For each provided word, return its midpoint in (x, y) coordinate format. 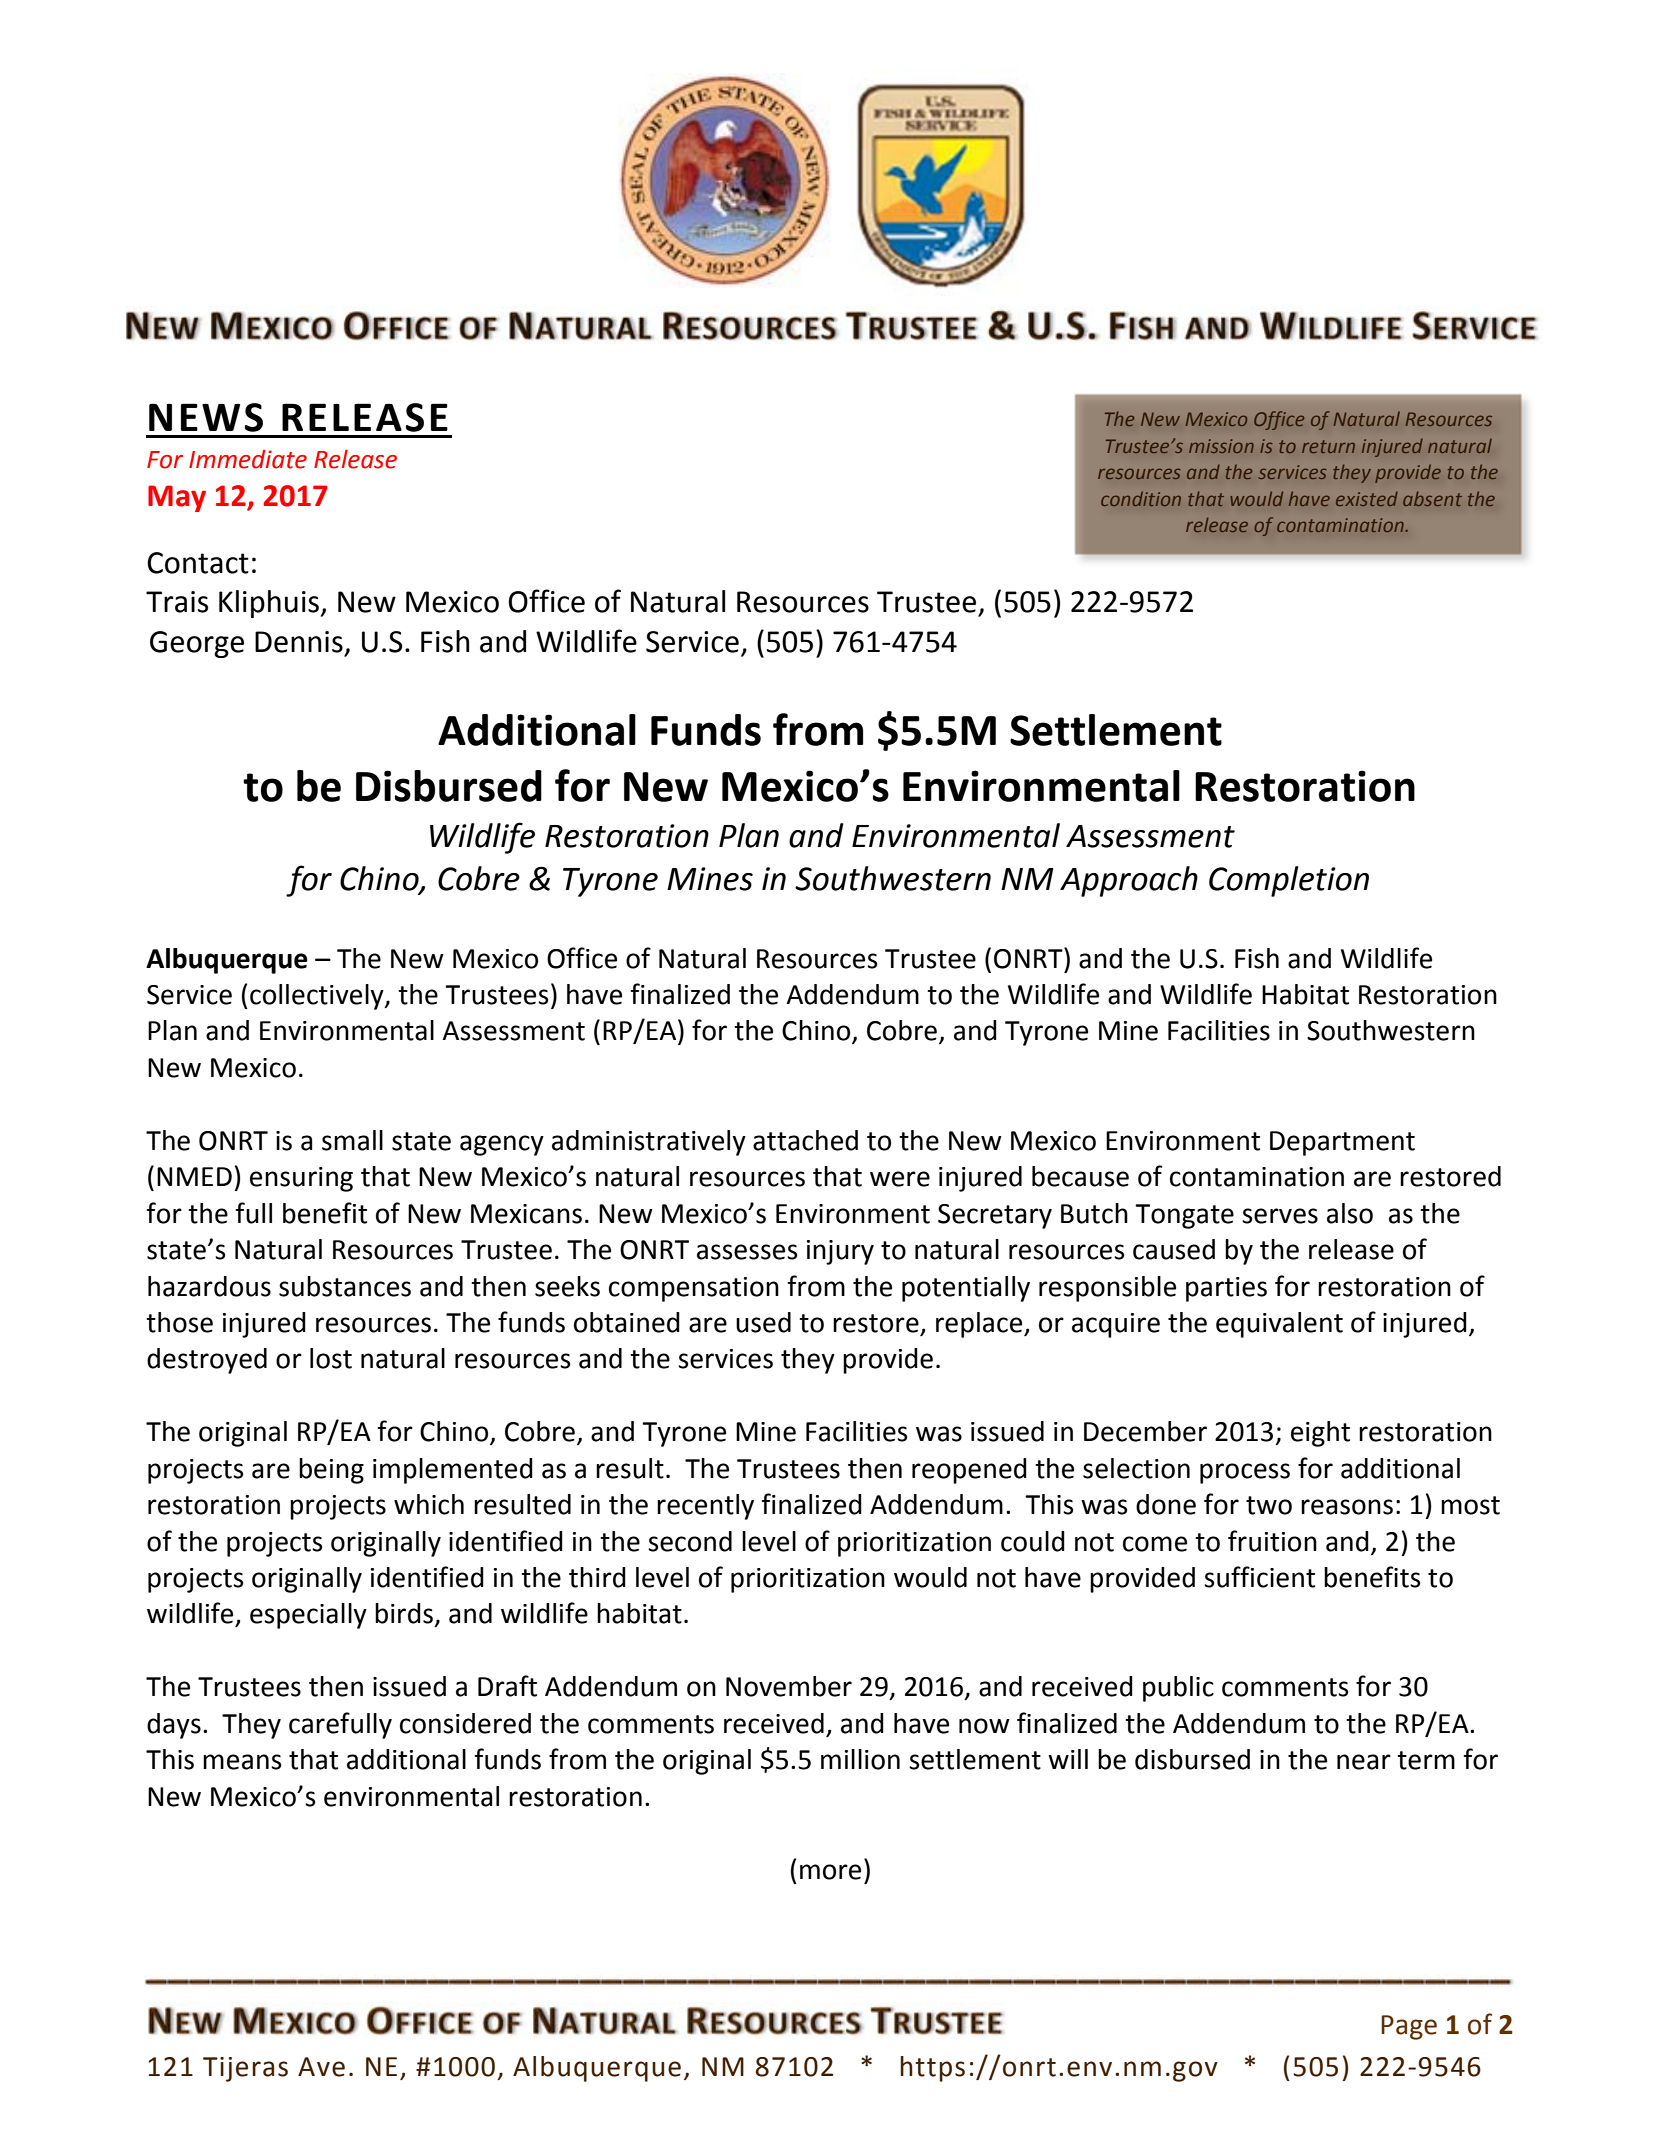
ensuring (301, 1179)
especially (308, 1616)
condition (1141, 499)
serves (1280, 1216)
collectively (318, 997)
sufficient (1259, 1577)
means (242, 1762)
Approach (1129, 881)
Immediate (248, 459)
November (789, 1686)
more (830, 1872)
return (1328, 446)
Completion (1289, 881)
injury (840, 1252)
